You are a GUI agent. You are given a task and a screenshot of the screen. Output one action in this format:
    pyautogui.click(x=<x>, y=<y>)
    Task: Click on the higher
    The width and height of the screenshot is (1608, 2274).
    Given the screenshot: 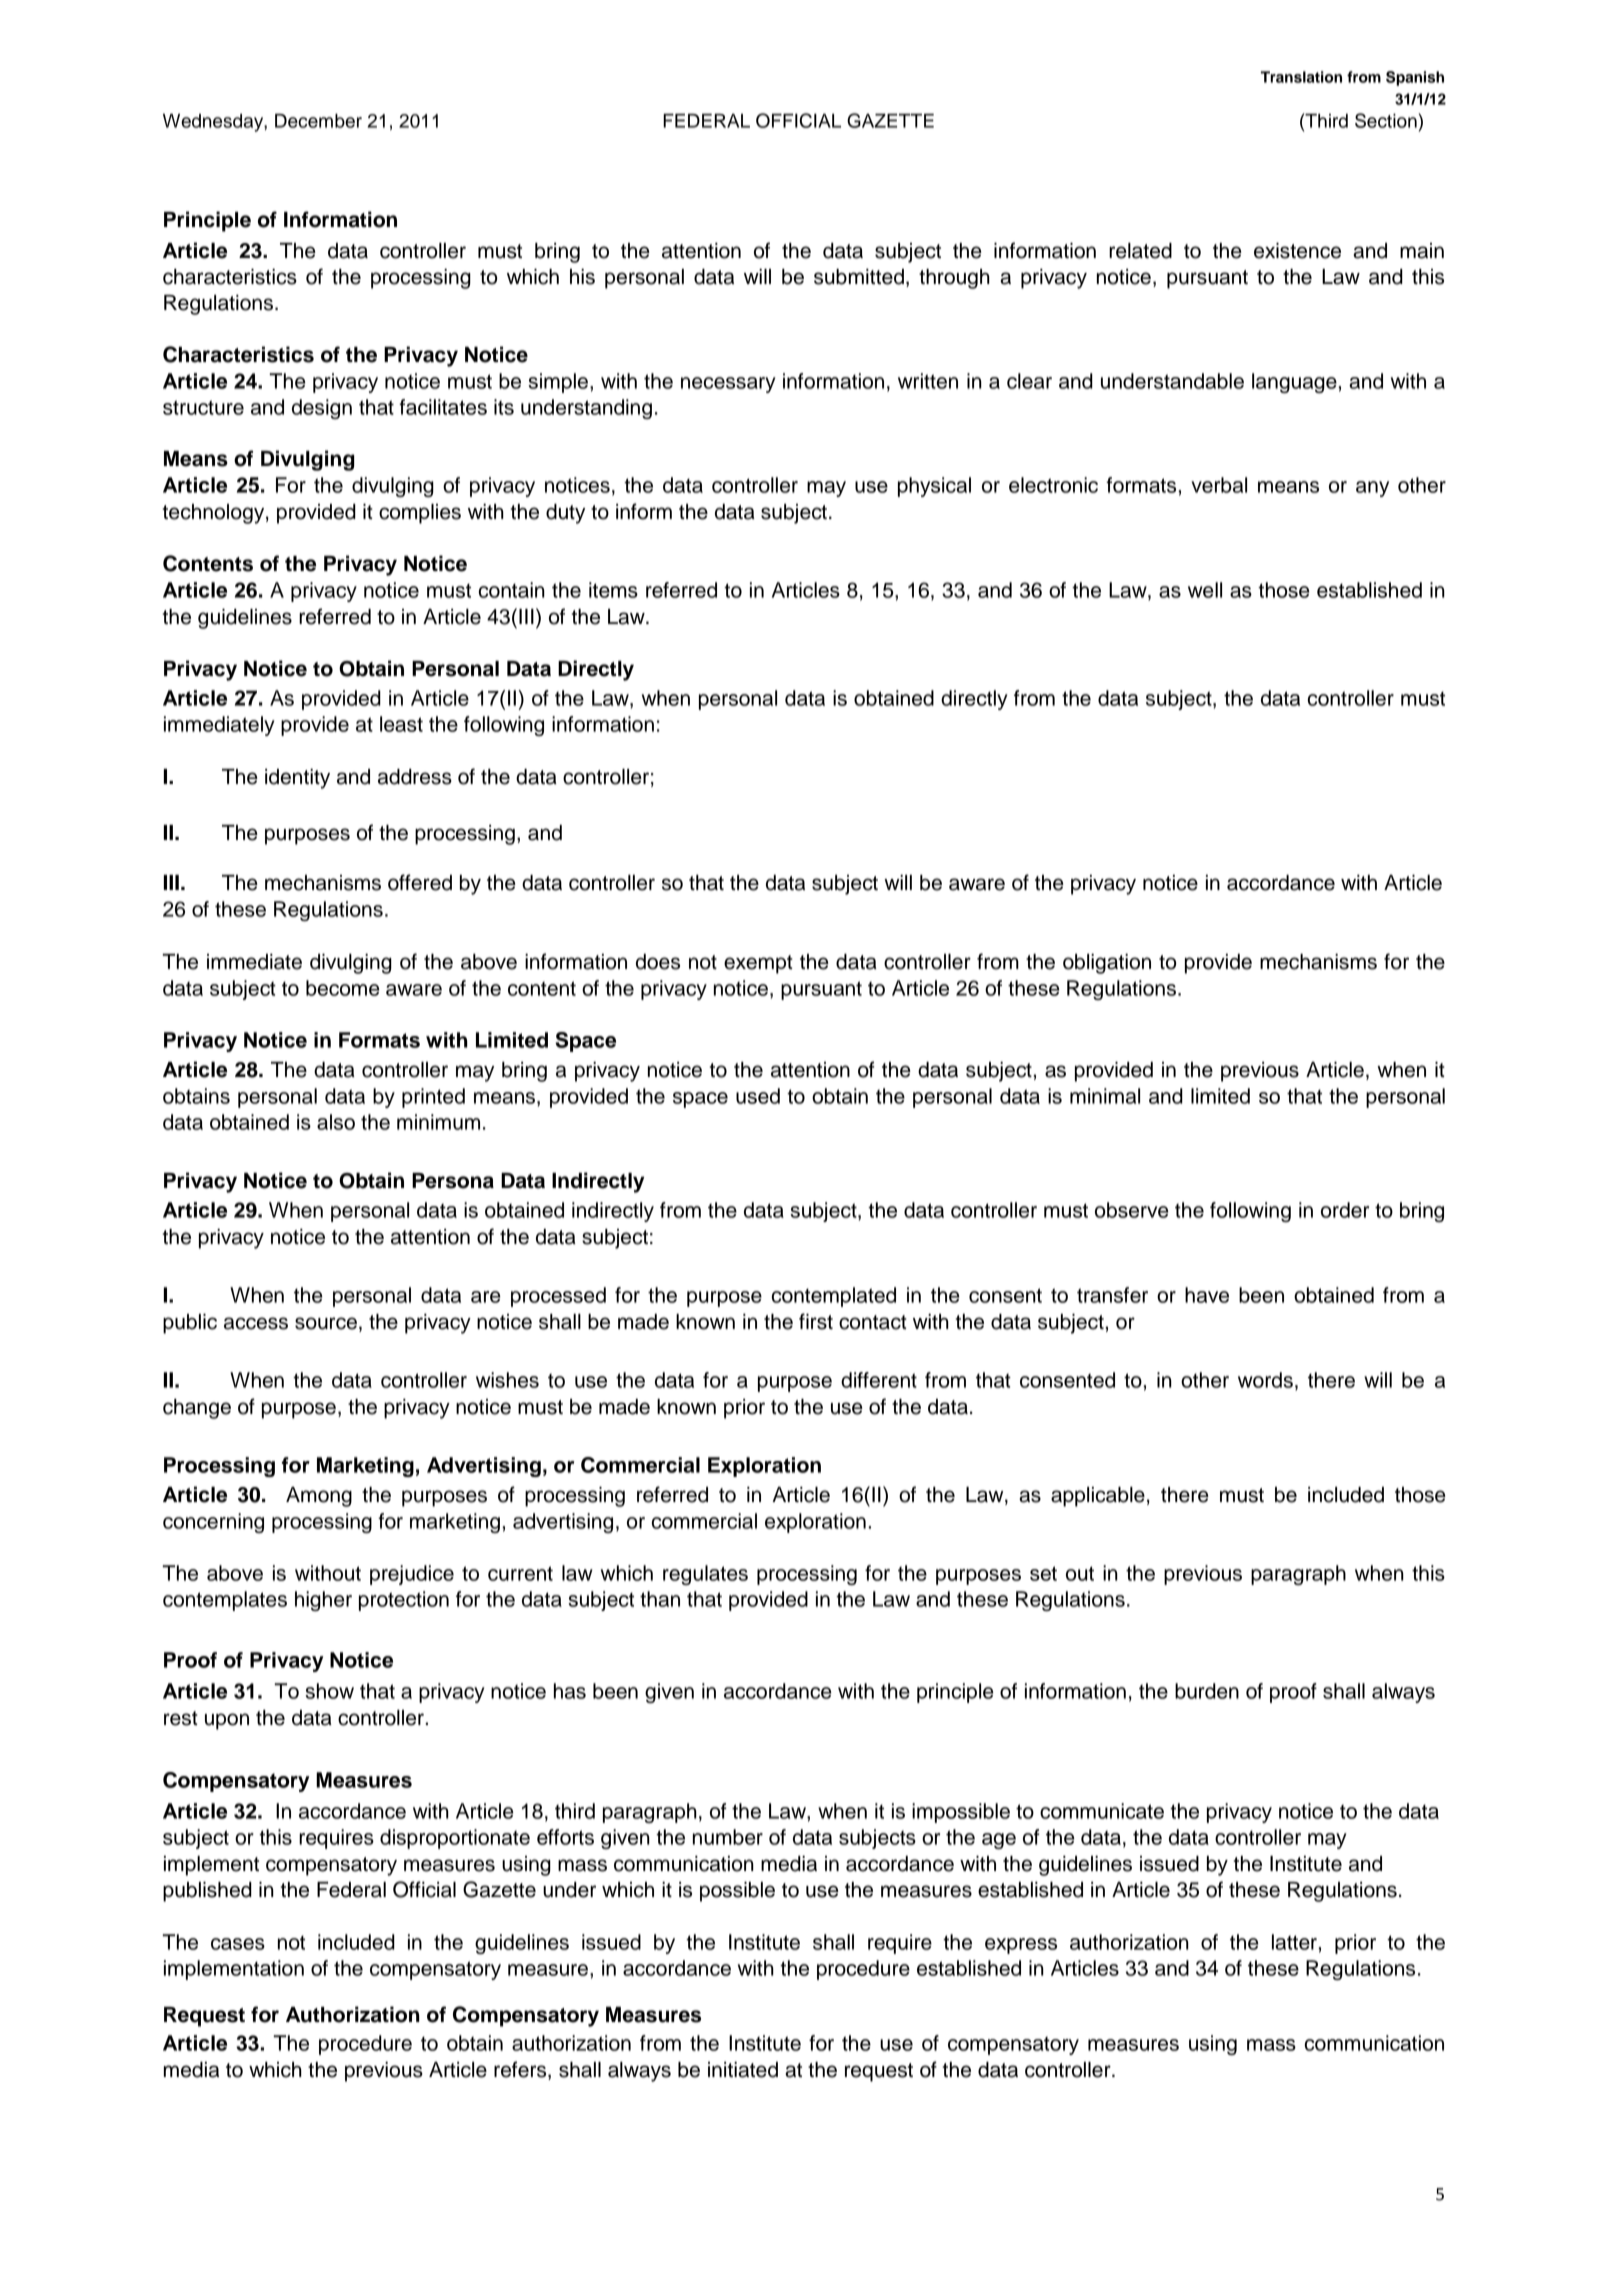 What is the action you would take?
    pyautogui.click(x=323, y=1601)
